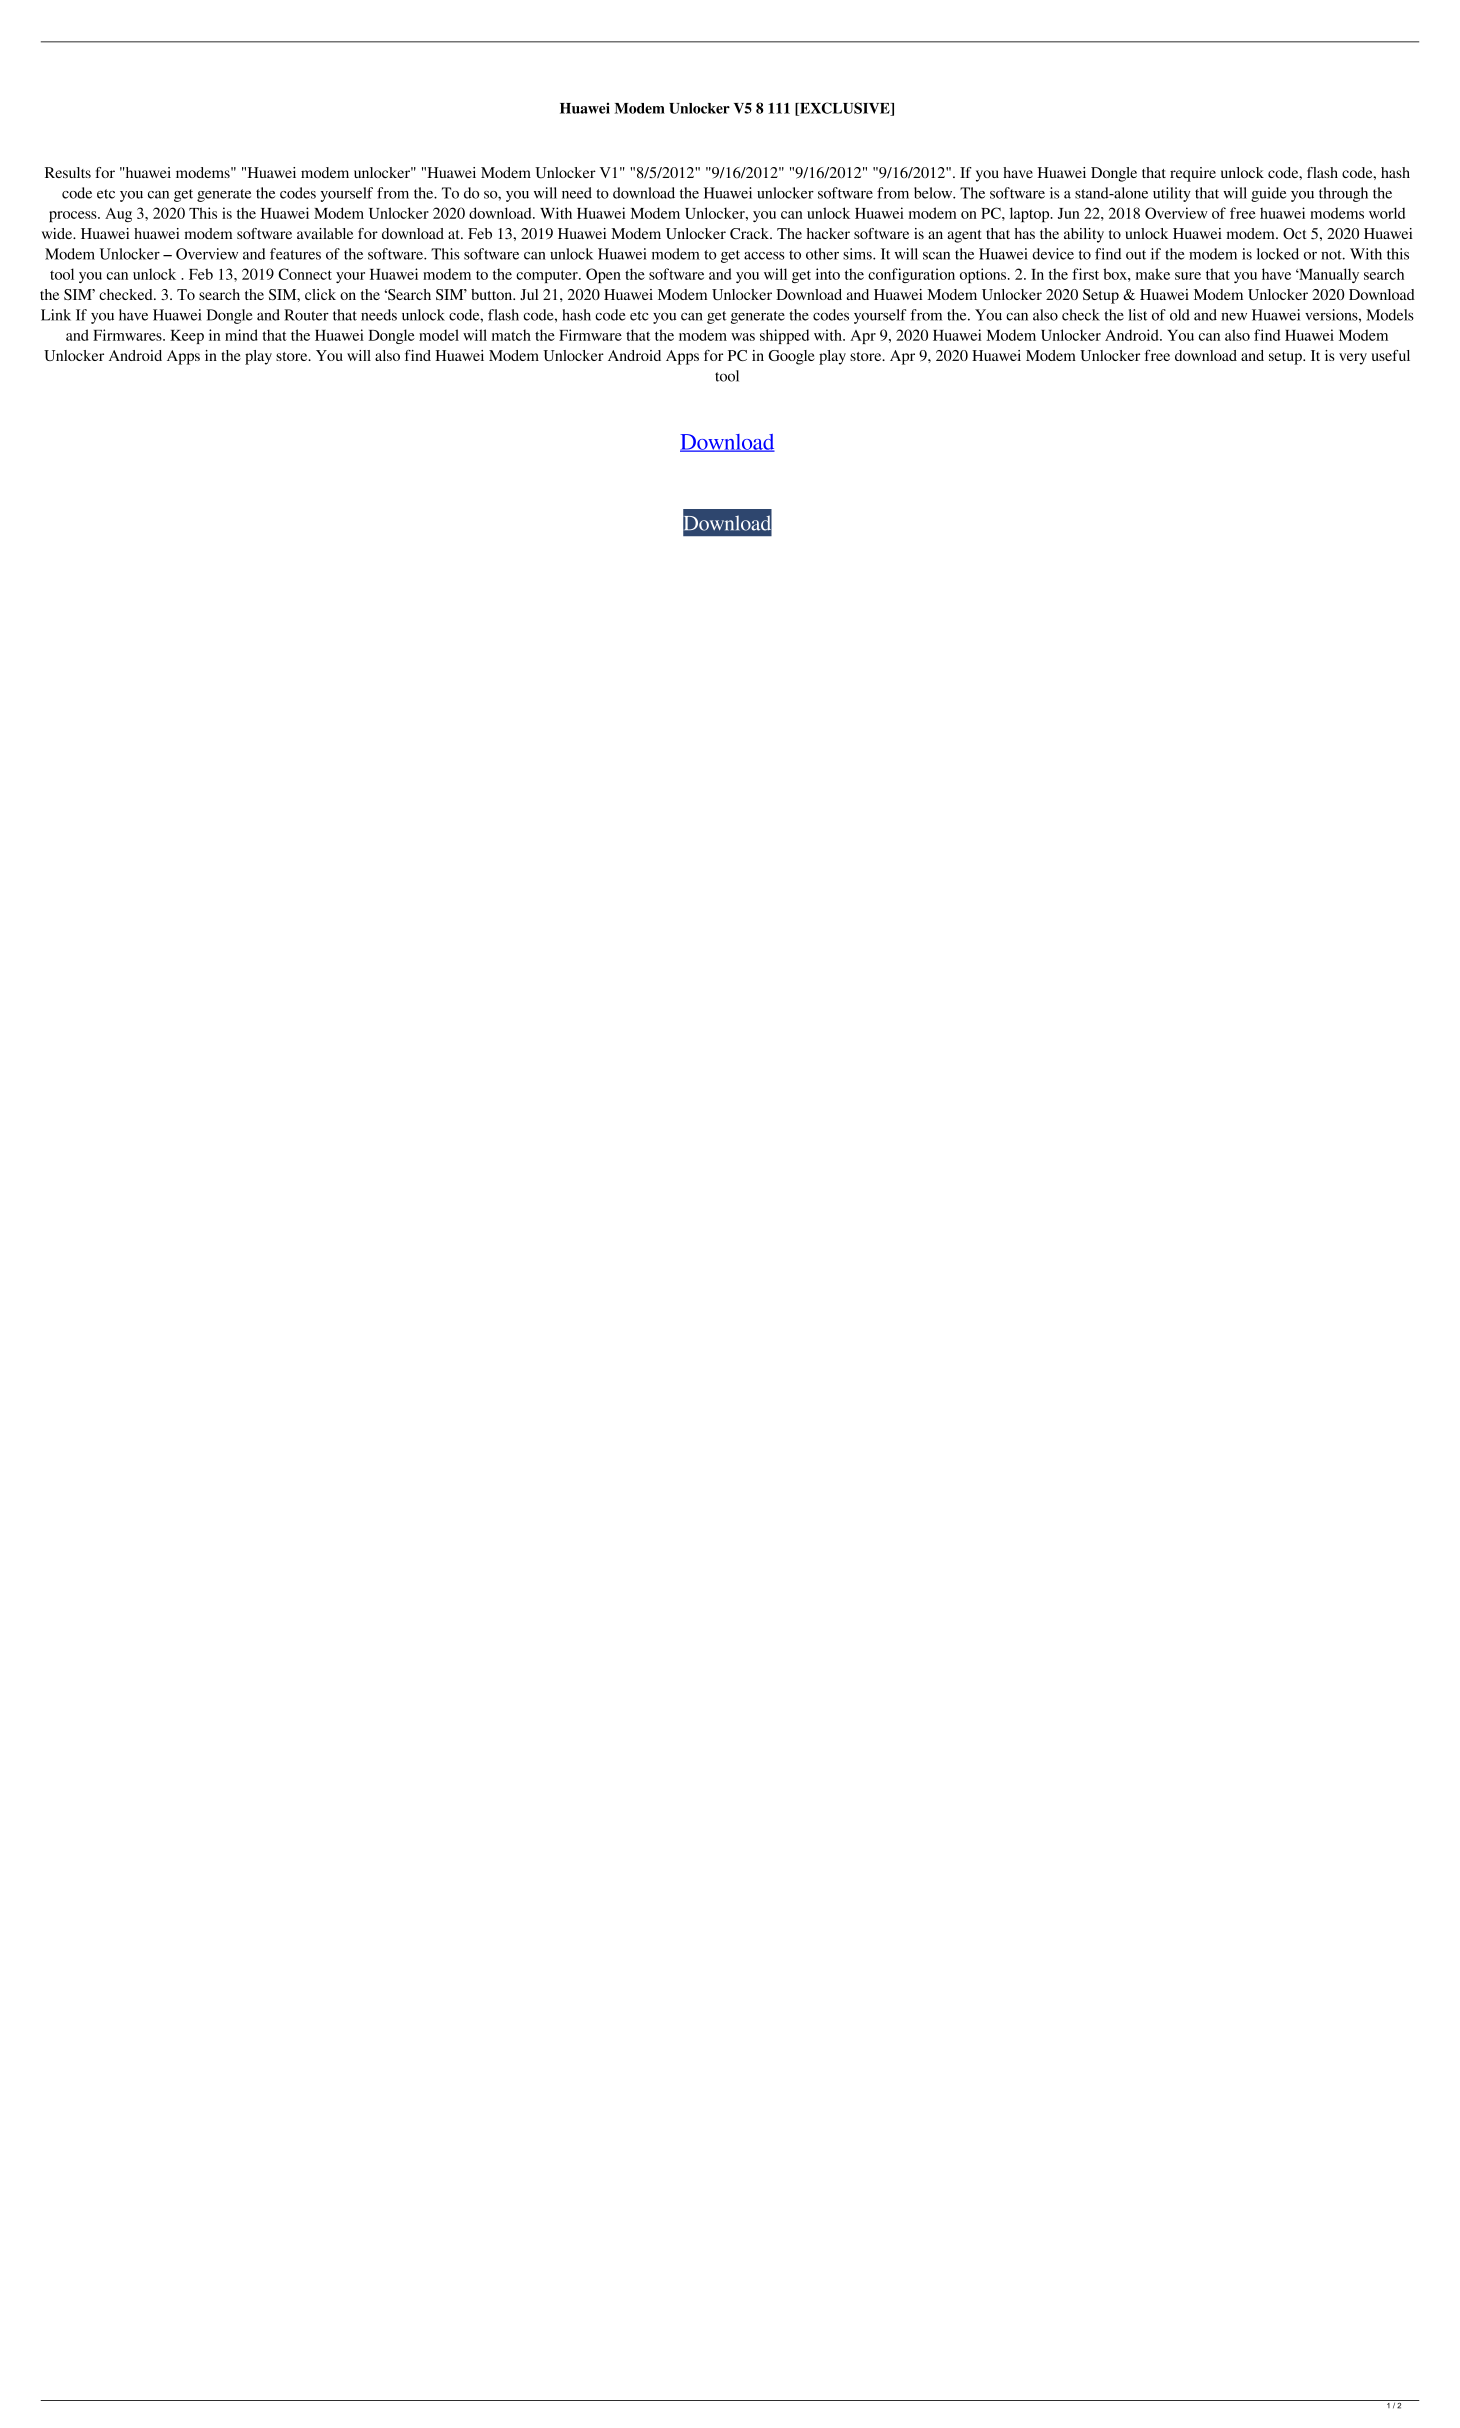  Describe the element at coordinates (1295, 233) in the screenshot. I see `Oct` at that location.
